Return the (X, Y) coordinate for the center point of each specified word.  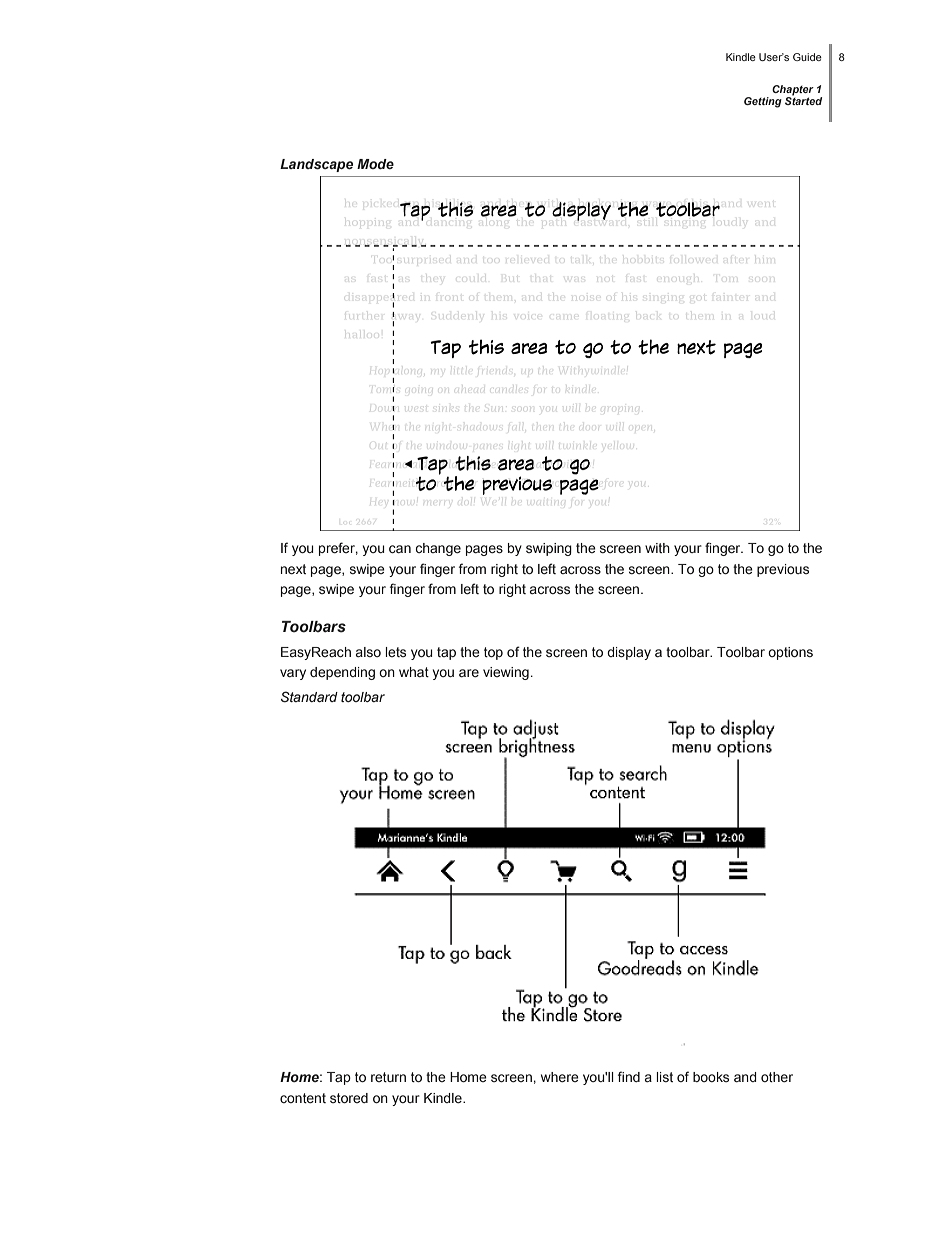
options (790, 653)
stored (349, 1098)
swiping (549, 549)
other (777, 1077)
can (400, 549)
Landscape (316, 165)
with (657, 548)
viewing (506, 673)
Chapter (793, 90)
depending (342, 673)
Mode (375, 164)
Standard (309, 697)
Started (803, 100)
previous (783, 570)
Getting (763, 102)
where (560, 1077)
